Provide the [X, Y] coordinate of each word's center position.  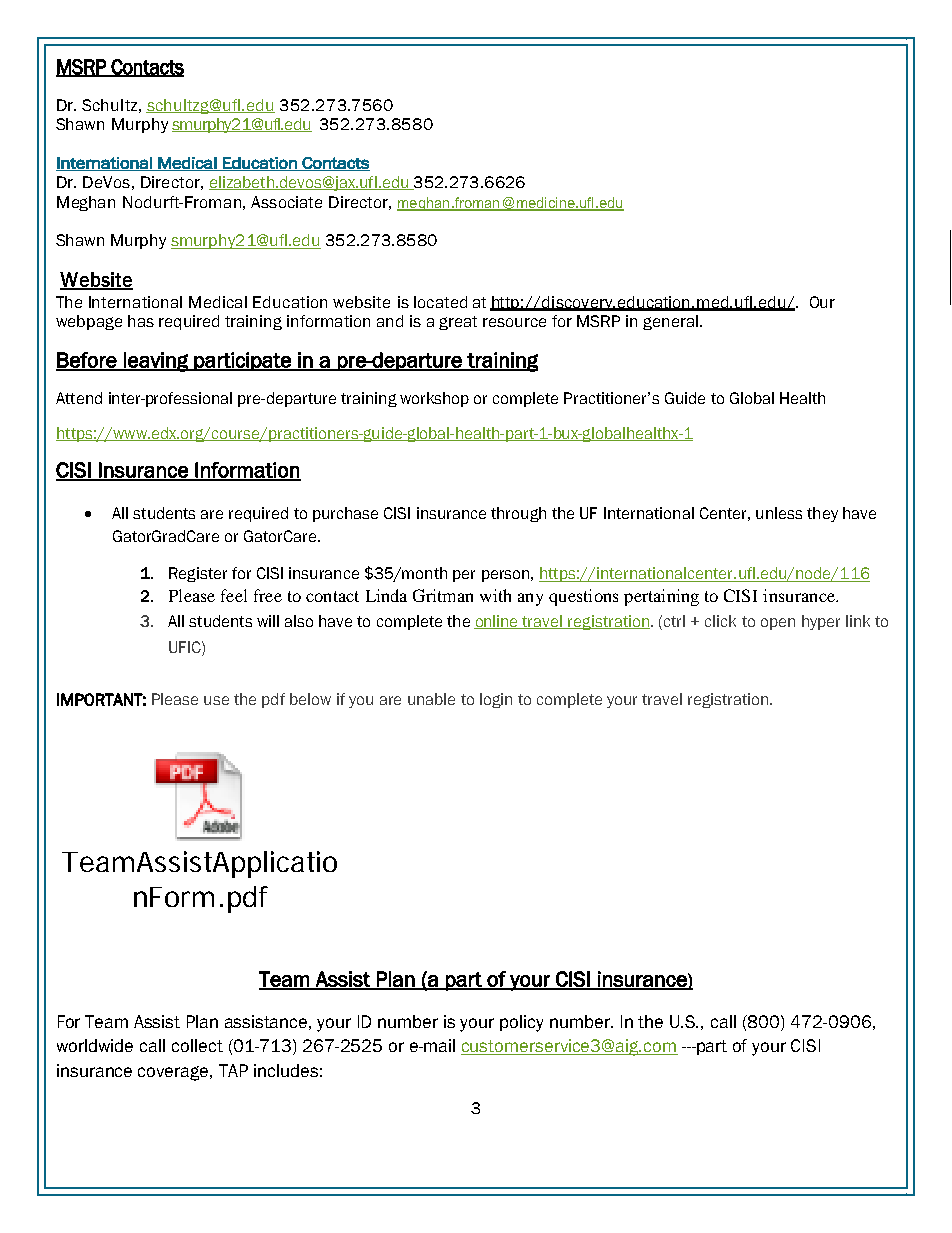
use [216, 700]
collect [197, 1045]
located [440, 302]
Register [198, 574]
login [496, 700]
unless [779, 513]
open [778, 624]
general [670, 322]
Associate [286, 202]
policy [521, 1023]
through [518, 514]
